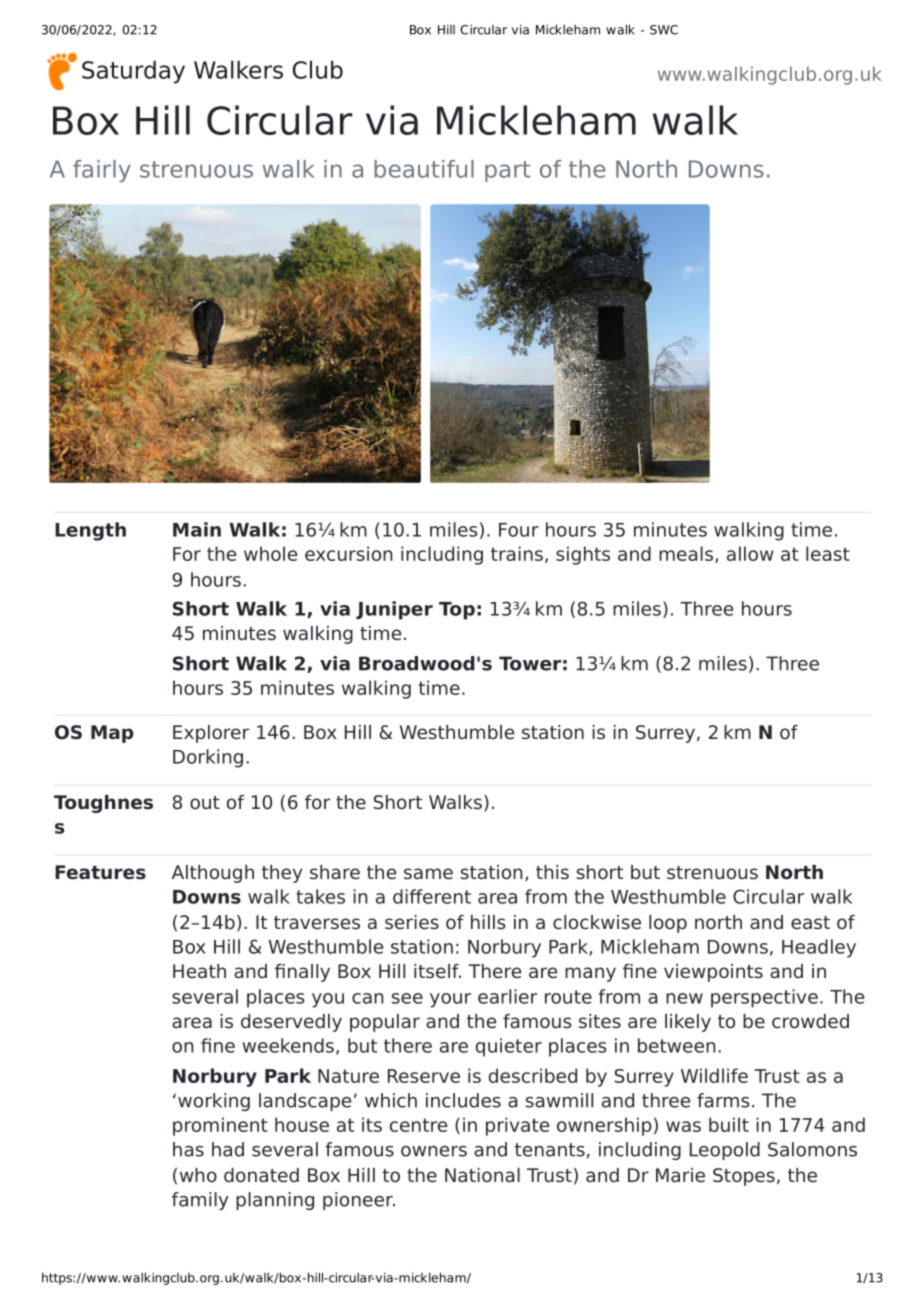  What do you see at coordinates (750, 553) in the screenshot?
I see `allow` at bounding box center [750, 553].
